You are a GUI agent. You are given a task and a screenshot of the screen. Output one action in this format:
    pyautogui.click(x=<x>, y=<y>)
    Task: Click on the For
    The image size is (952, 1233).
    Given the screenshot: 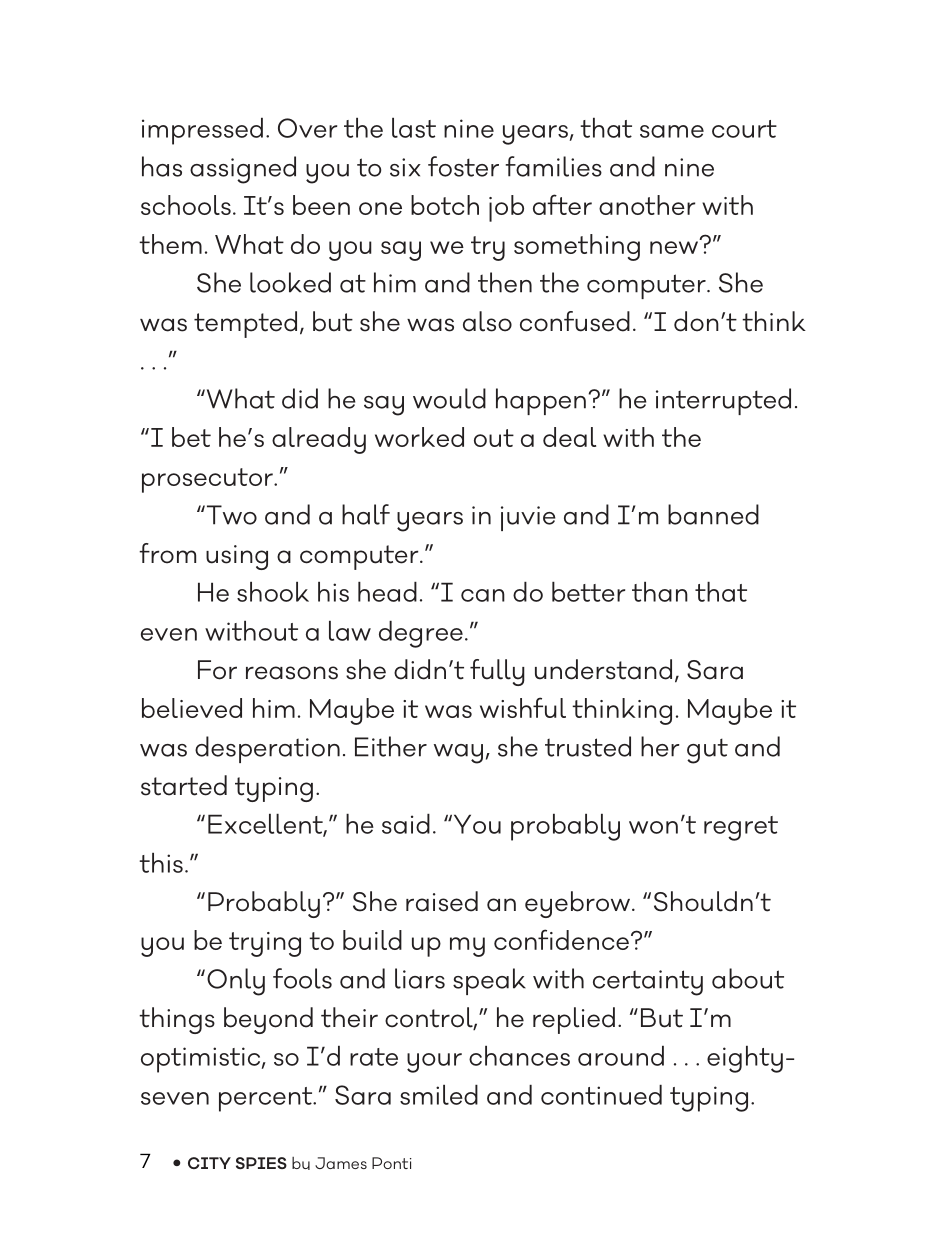 What is the action you would take?
    pyautogui.click(x=217, y=670)
